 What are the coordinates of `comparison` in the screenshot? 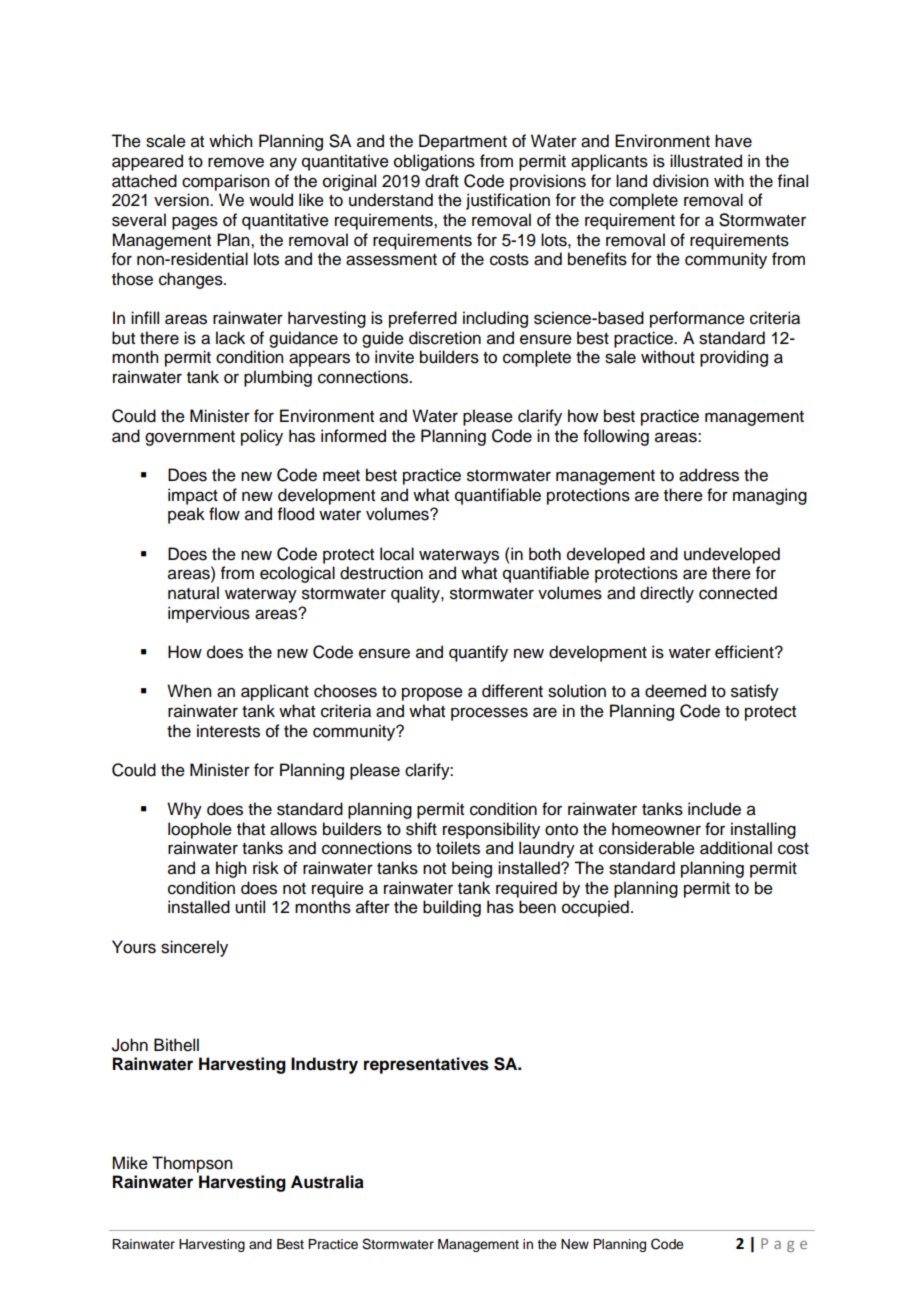 It's located at (225, 182).
